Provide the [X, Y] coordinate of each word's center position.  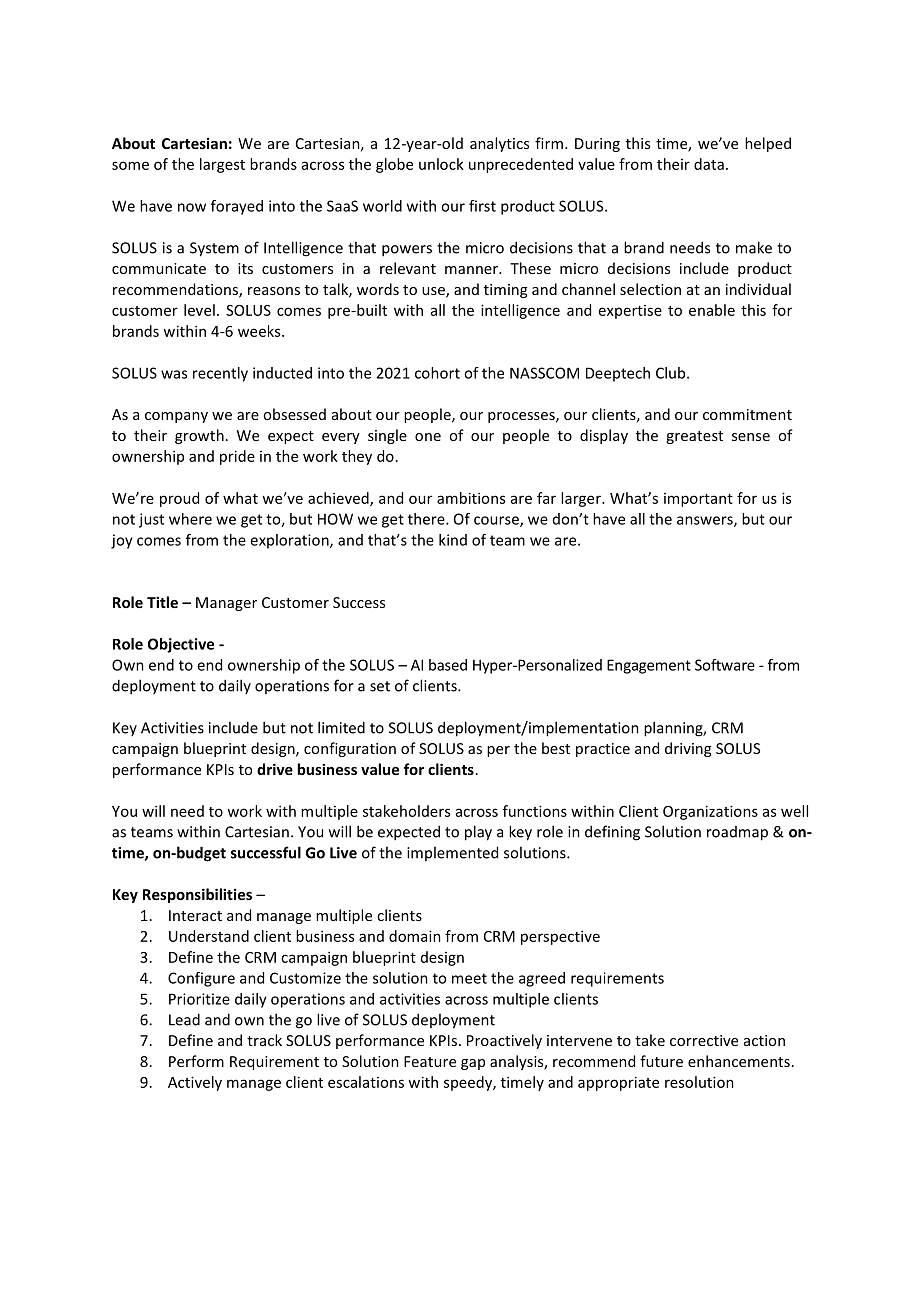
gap [473, 1064]
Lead [184, 1019]
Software [725, 665]
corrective [704, 1040]
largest [222, 165]
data [709, 164]
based [448, 665]
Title [162, 602]
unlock [441, 164]
